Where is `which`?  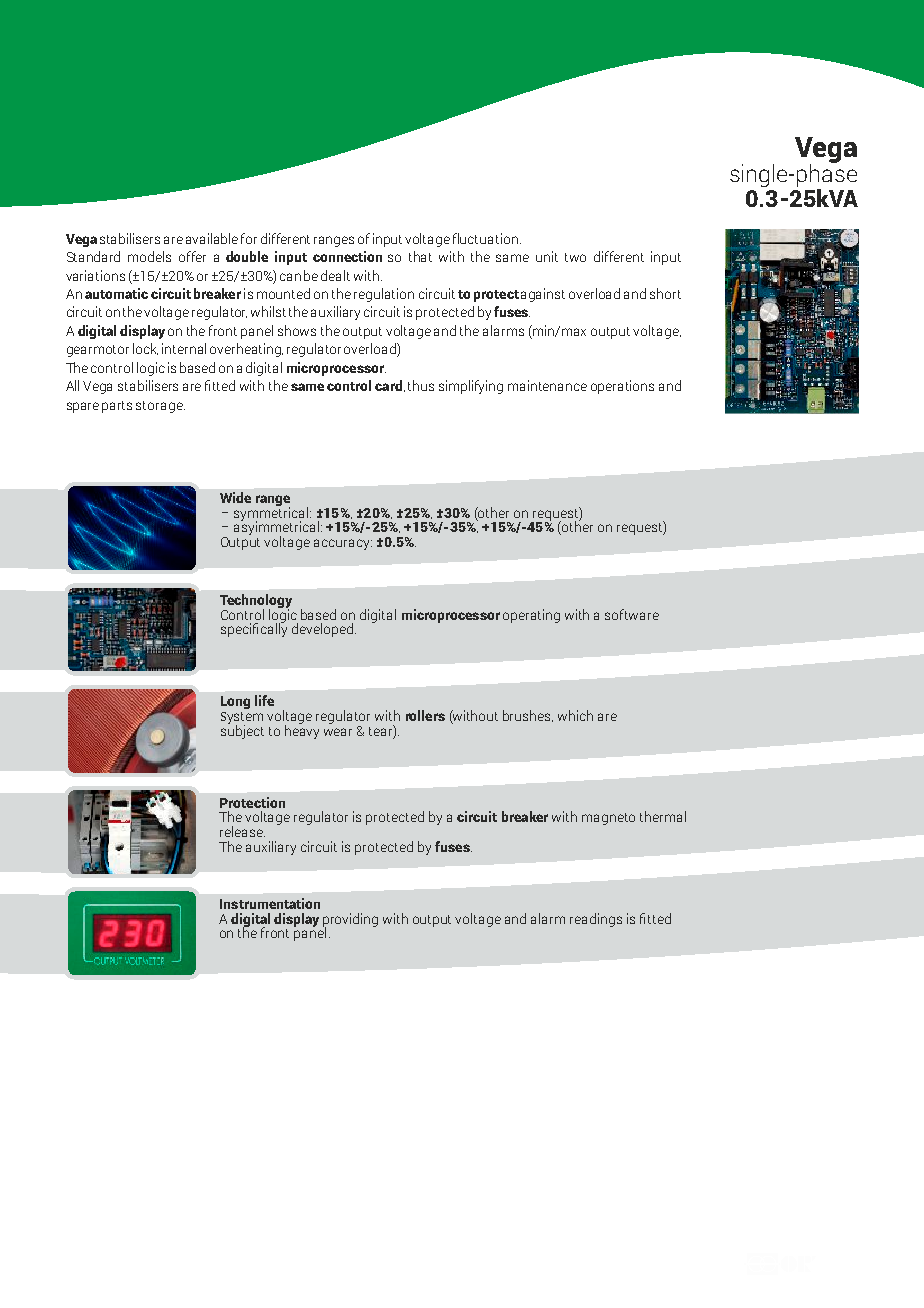
which is located at coordinates (575, 715).
